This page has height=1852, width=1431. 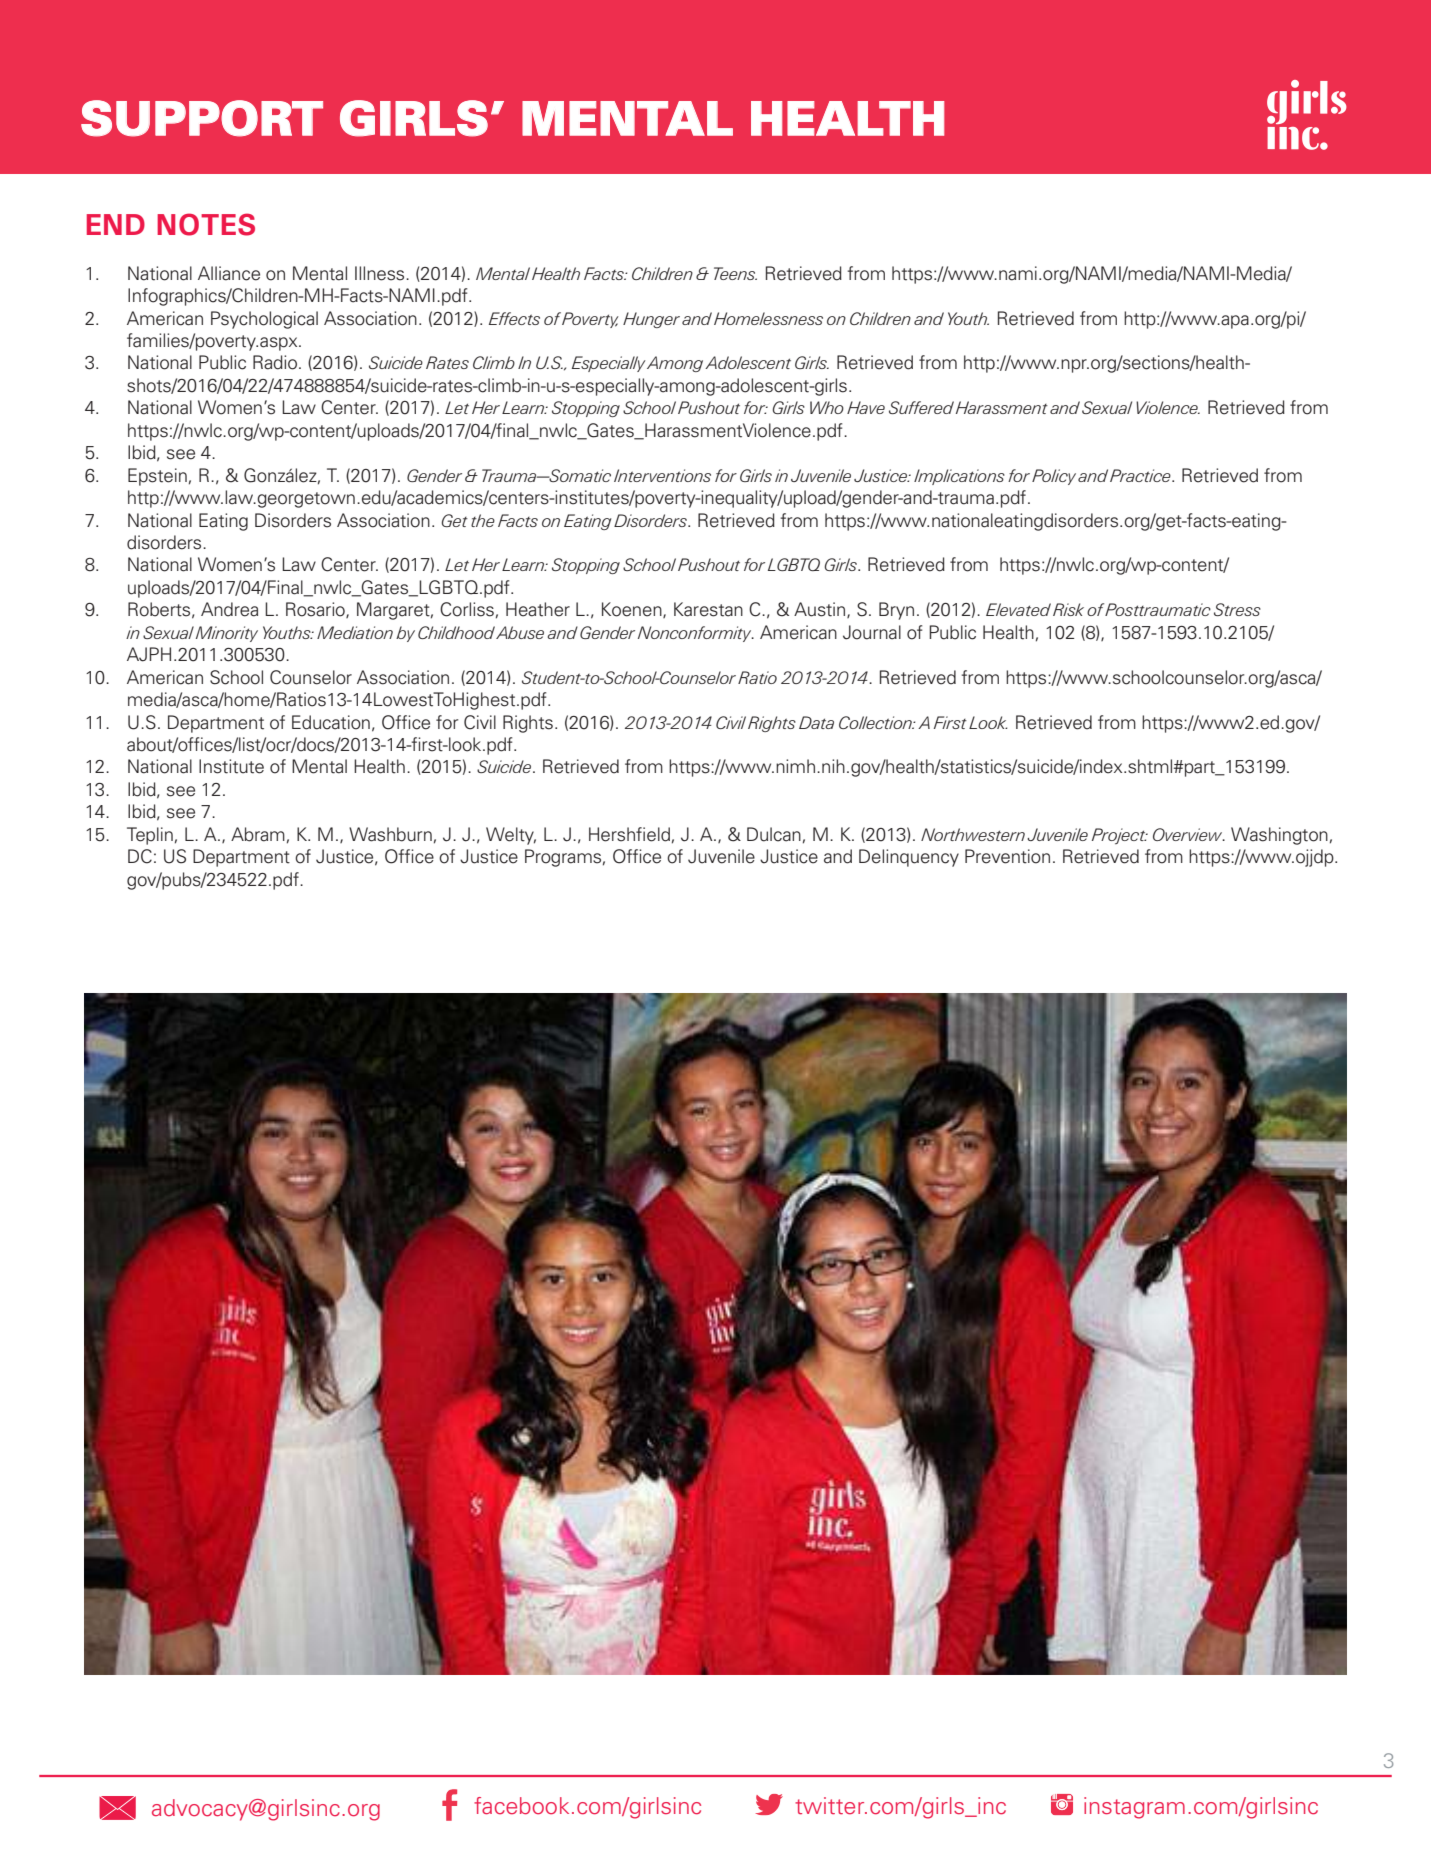 What do you see at coordinates (696, 634) in the page?
I see `Nonconformity` at bounding box center [696, 634].
